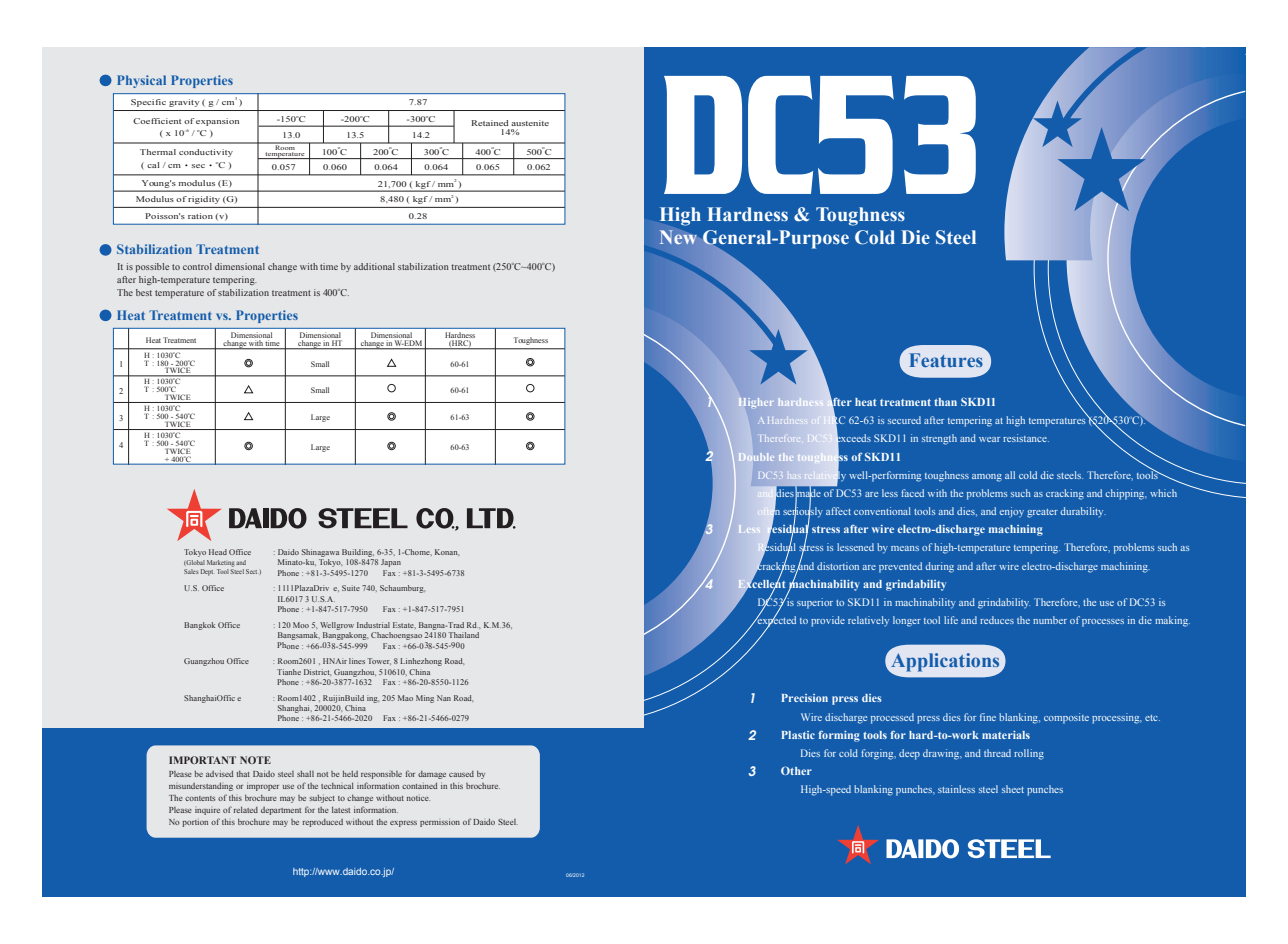 The height and width of the image is (944, 1288). I want to click on New, so click(678, 237).
